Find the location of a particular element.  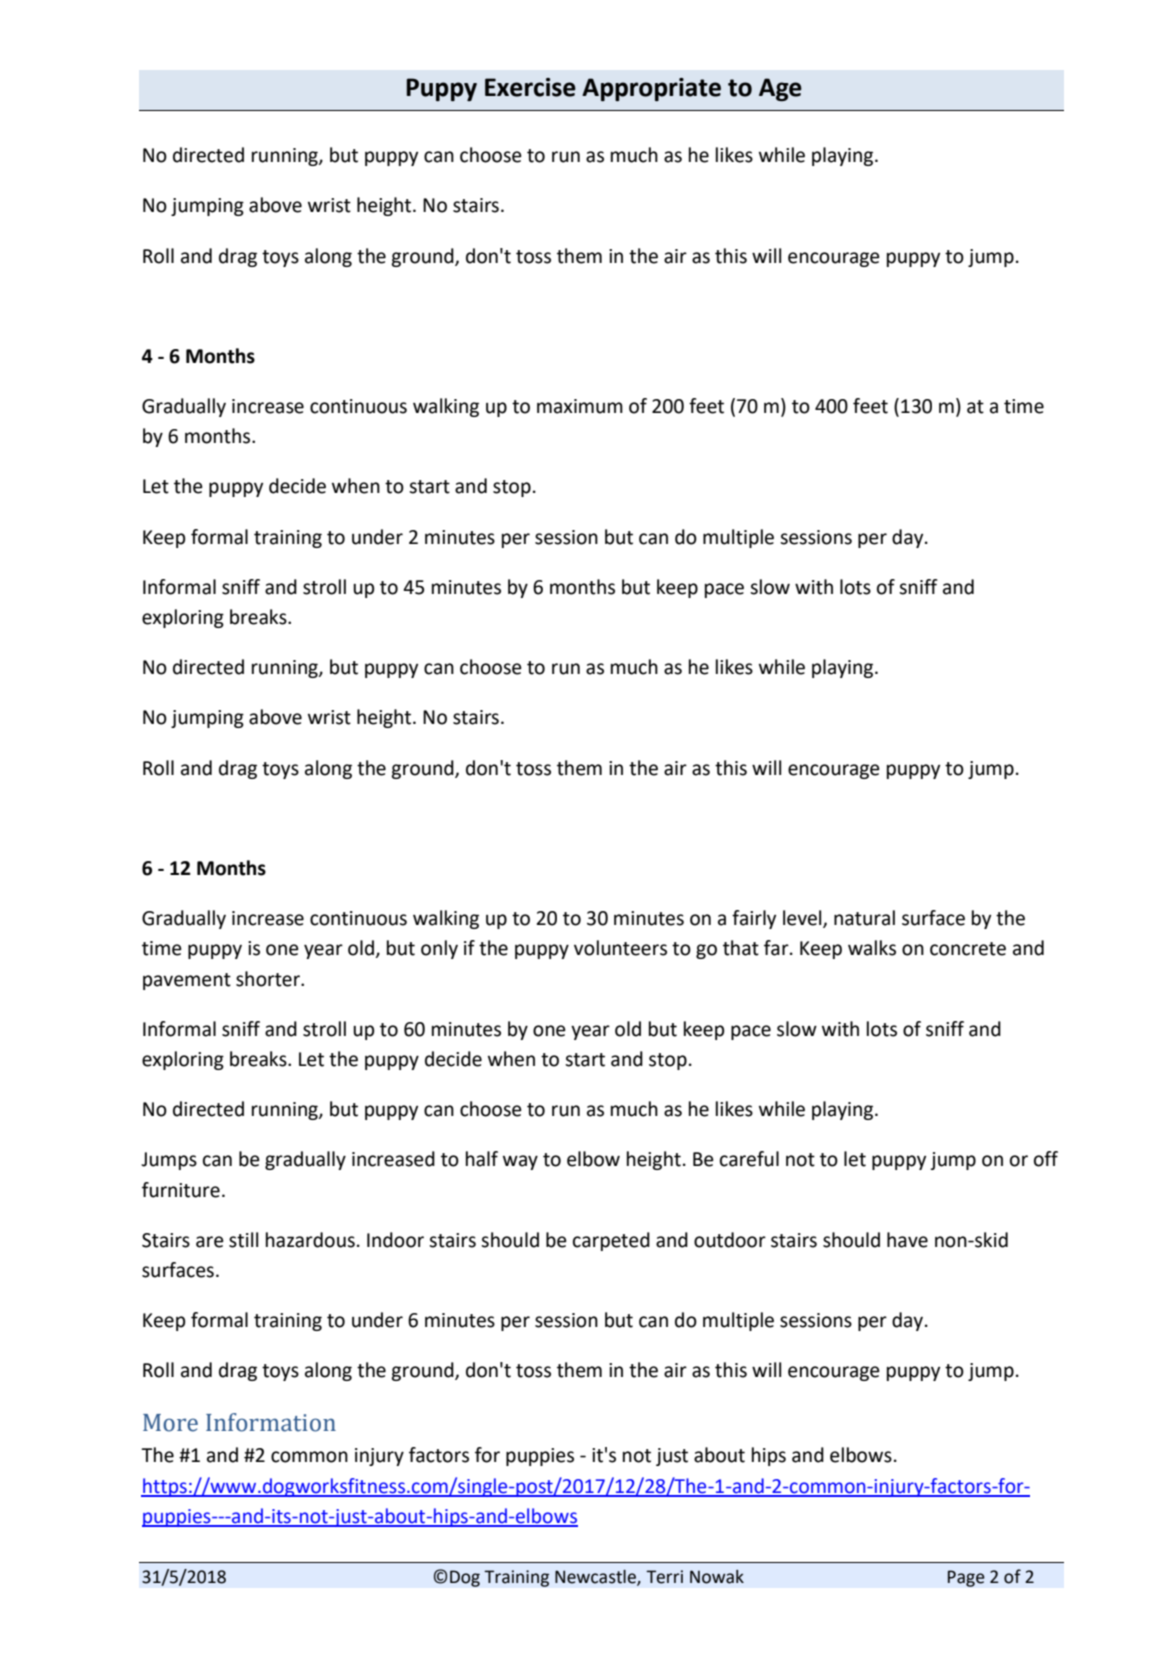

shorter is located at coordinates (269, 979).
